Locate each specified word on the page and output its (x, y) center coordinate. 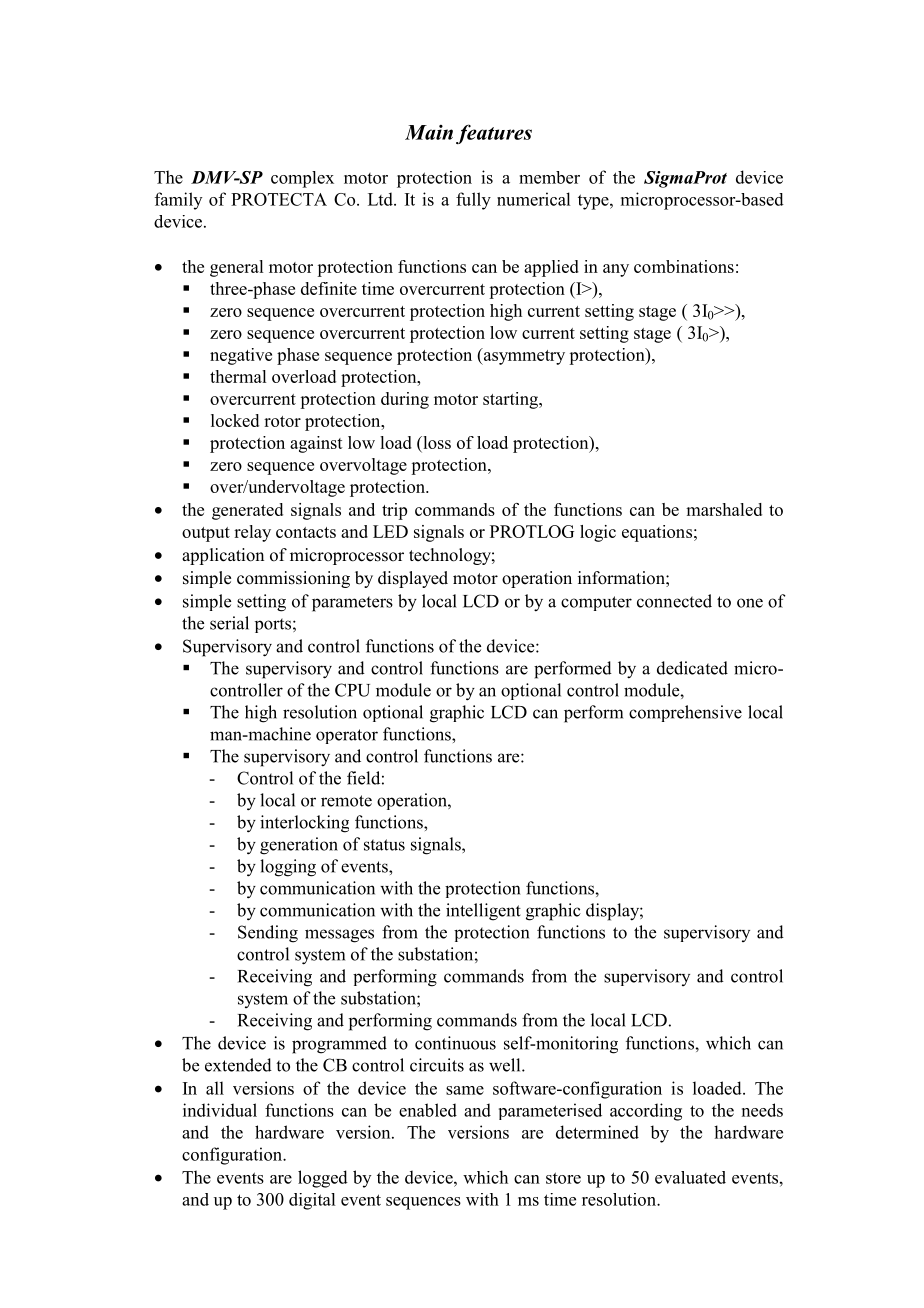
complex (302, 179)
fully (473, 201)
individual (220, 1110)
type (594, 202)
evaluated (690, 1177)
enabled (428, 1110)
